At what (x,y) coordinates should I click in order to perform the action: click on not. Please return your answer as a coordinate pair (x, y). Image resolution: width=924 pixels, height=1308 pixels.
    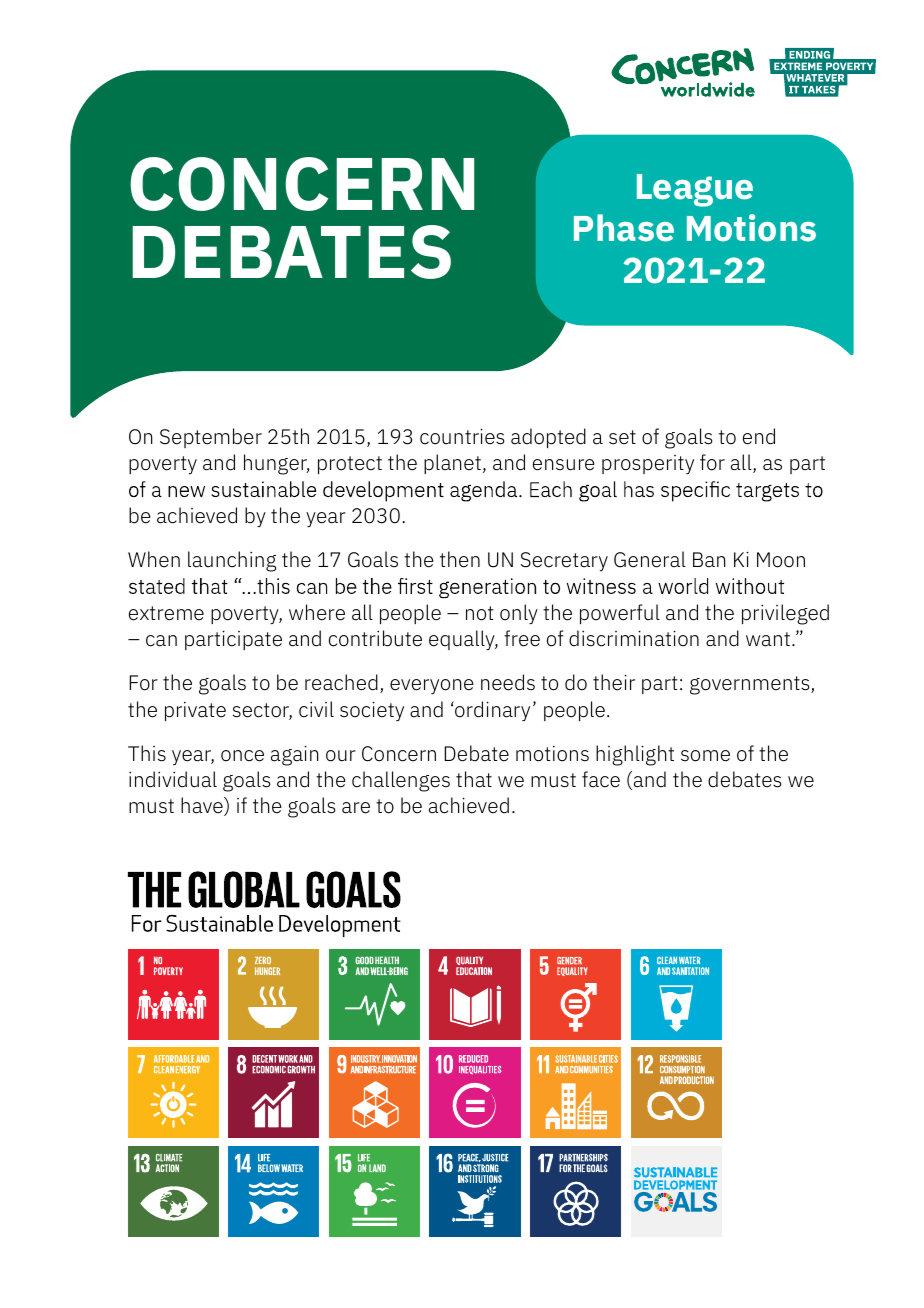
    Looking at the image, I should click on (480, 613).
